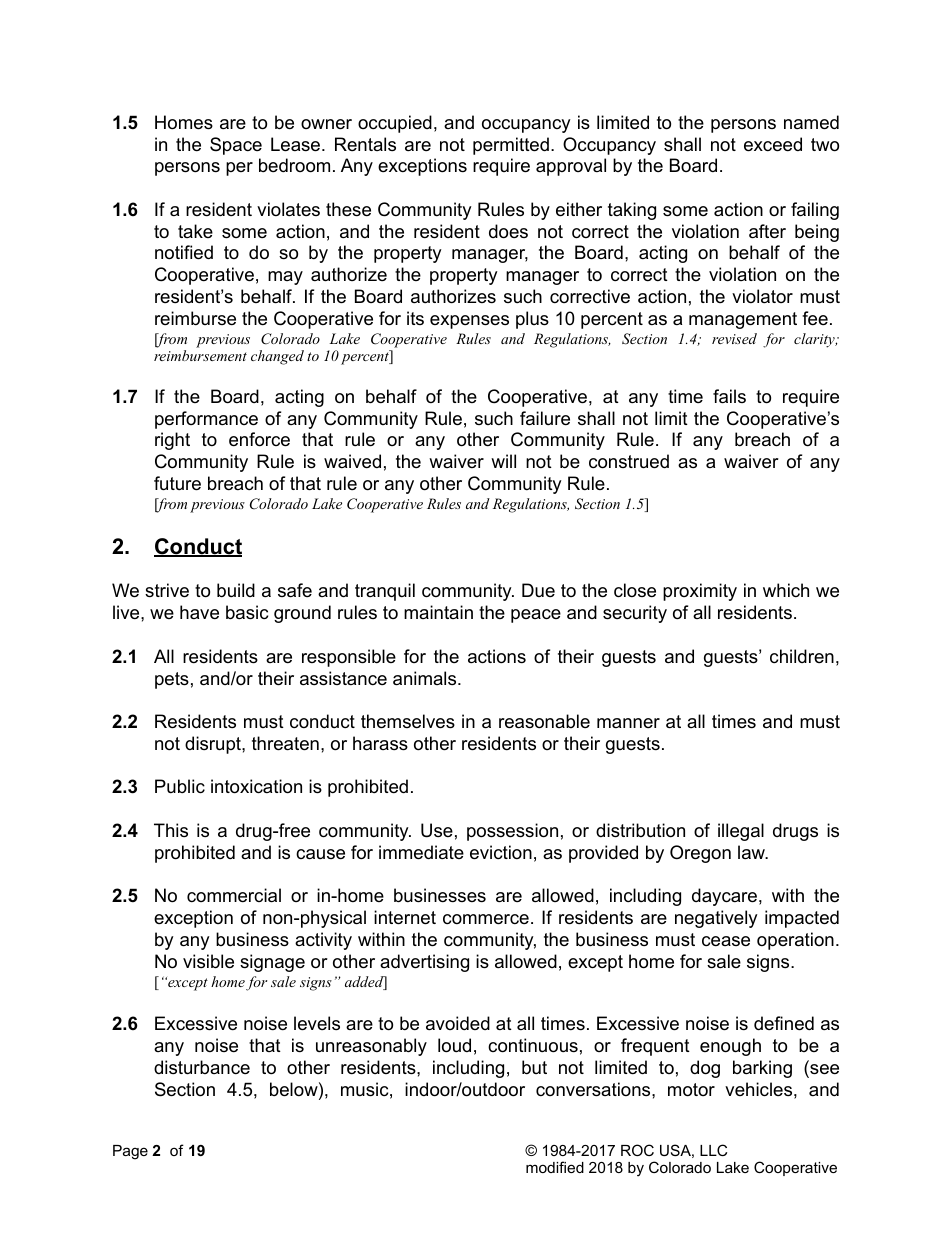 The image size is (952, 1233). Describe the element at coordinates (555, 1167) in the screenshot. I see `modified` at that location.
